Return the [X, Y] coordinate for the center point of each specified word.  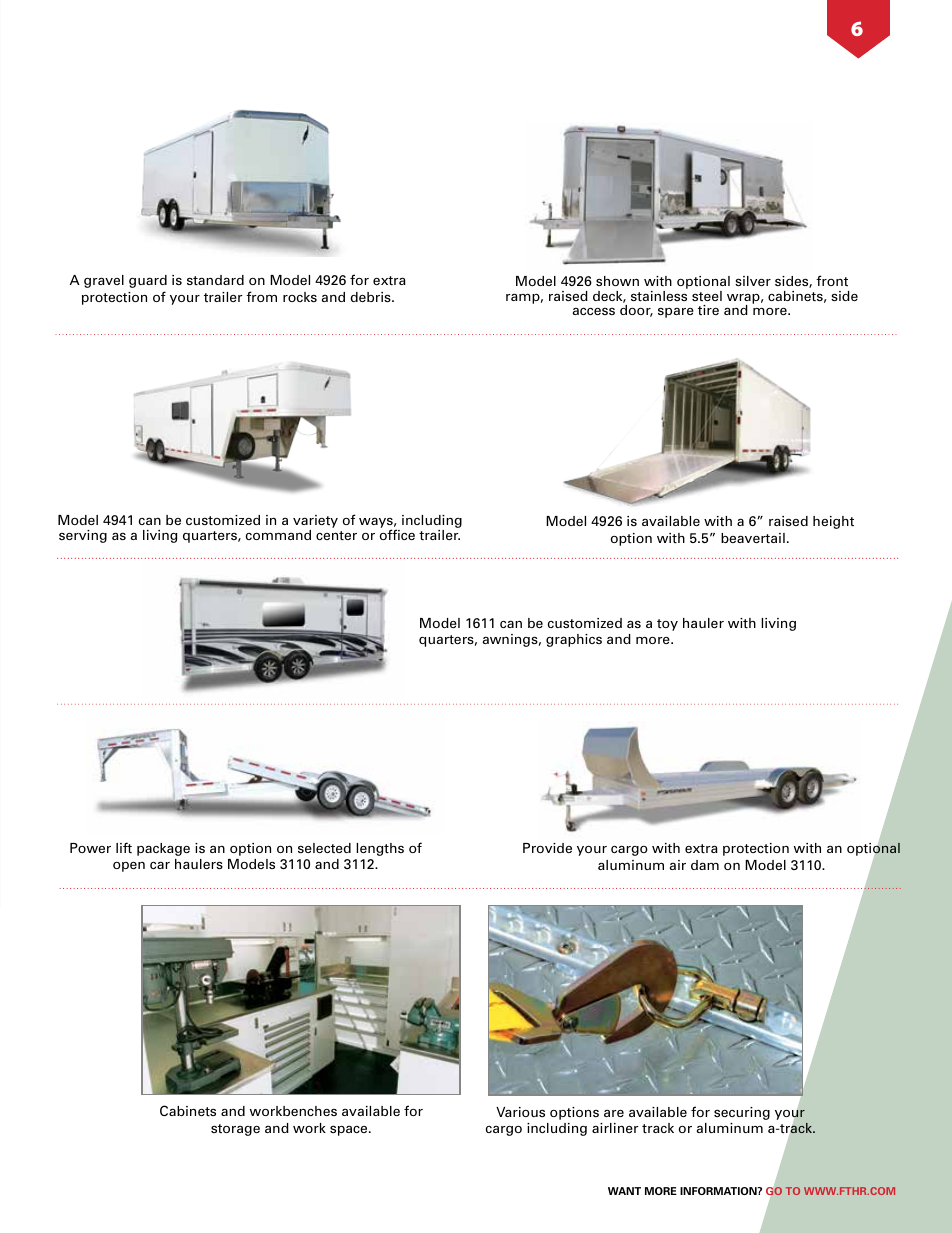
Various [520, 1112]
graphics [574, 640]
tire [708, 310]
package [163, 849]
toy [667, 625]
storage [235, 1130]
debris [371, 297]
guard [148, 281]
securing [742, 1113]
